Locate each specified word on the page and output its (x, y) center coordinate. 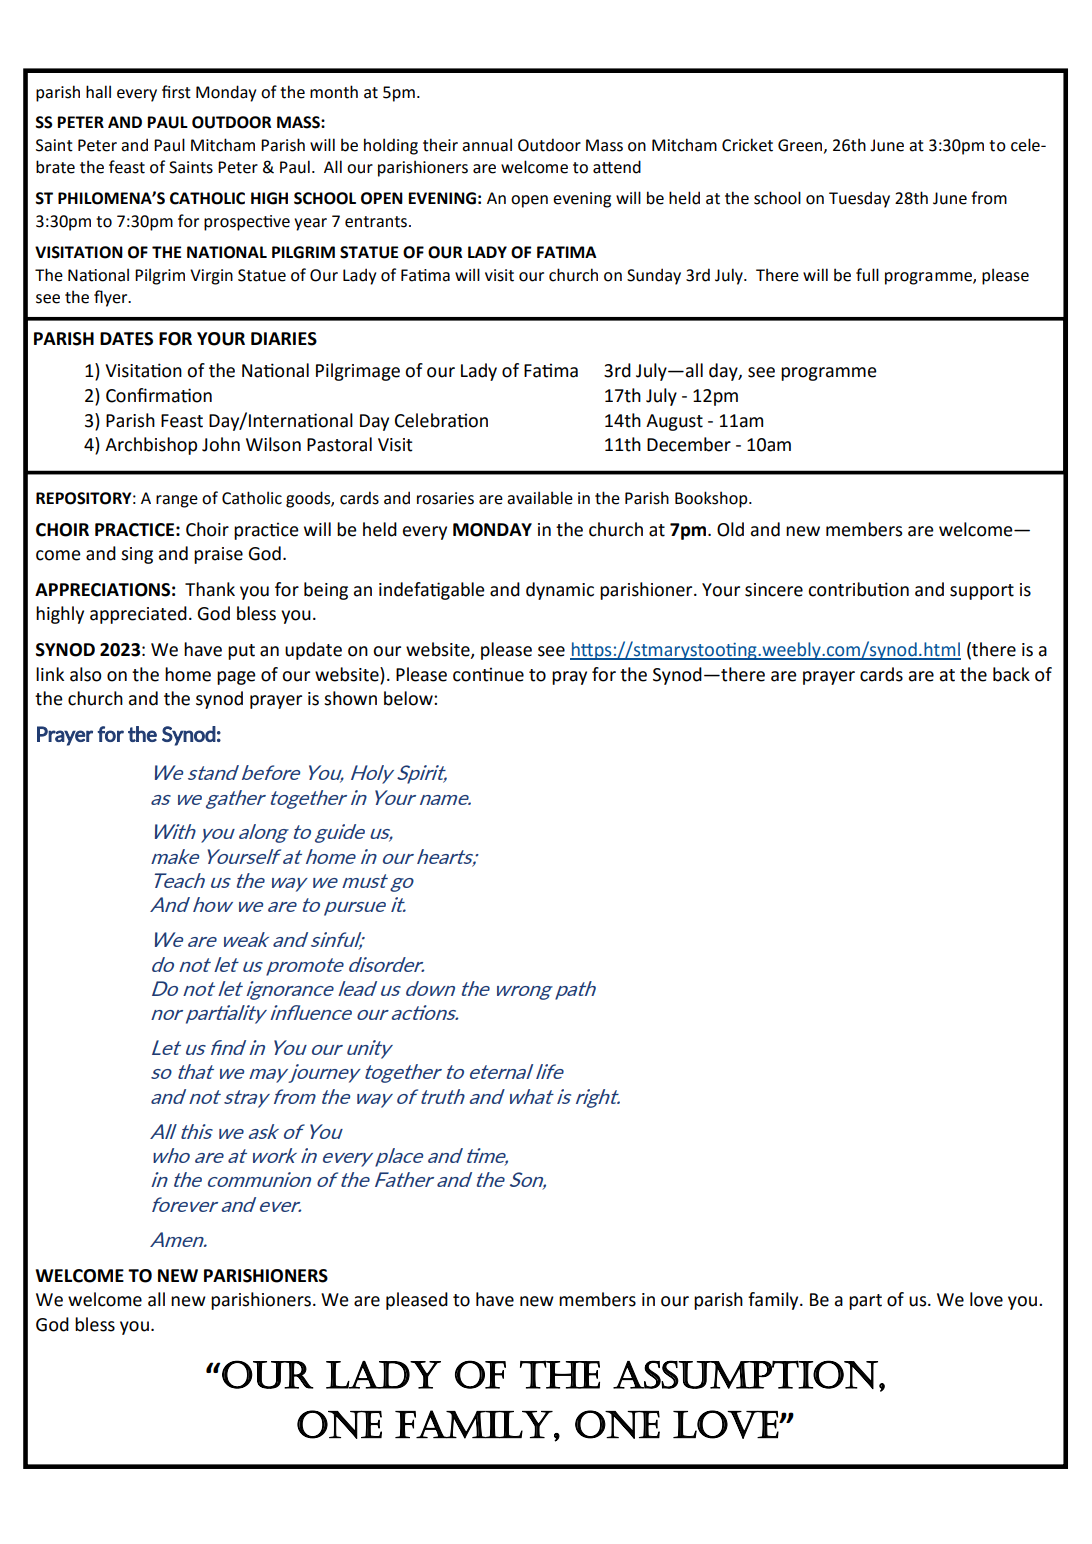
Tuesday (859, 199)
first (176, 92)
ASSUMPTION (746, 1374)
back (1011, 674)
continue (488, 674)
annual (487, 145)
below (409, 698)
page (236, 678)
